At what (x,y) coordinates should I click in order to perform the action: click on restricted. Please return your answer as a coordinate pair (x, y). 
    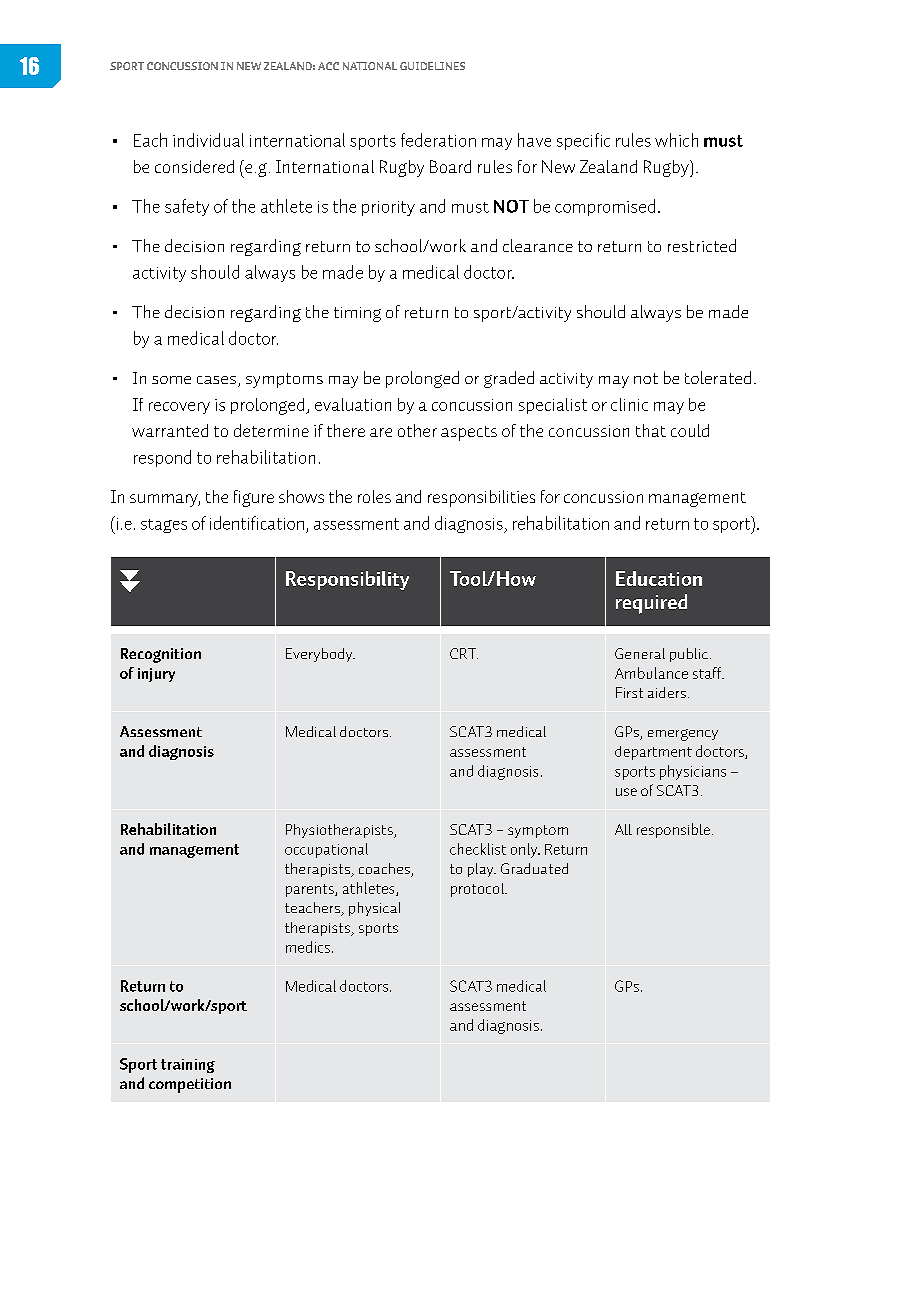
    Looking at the image, I should click on (702, 245).
